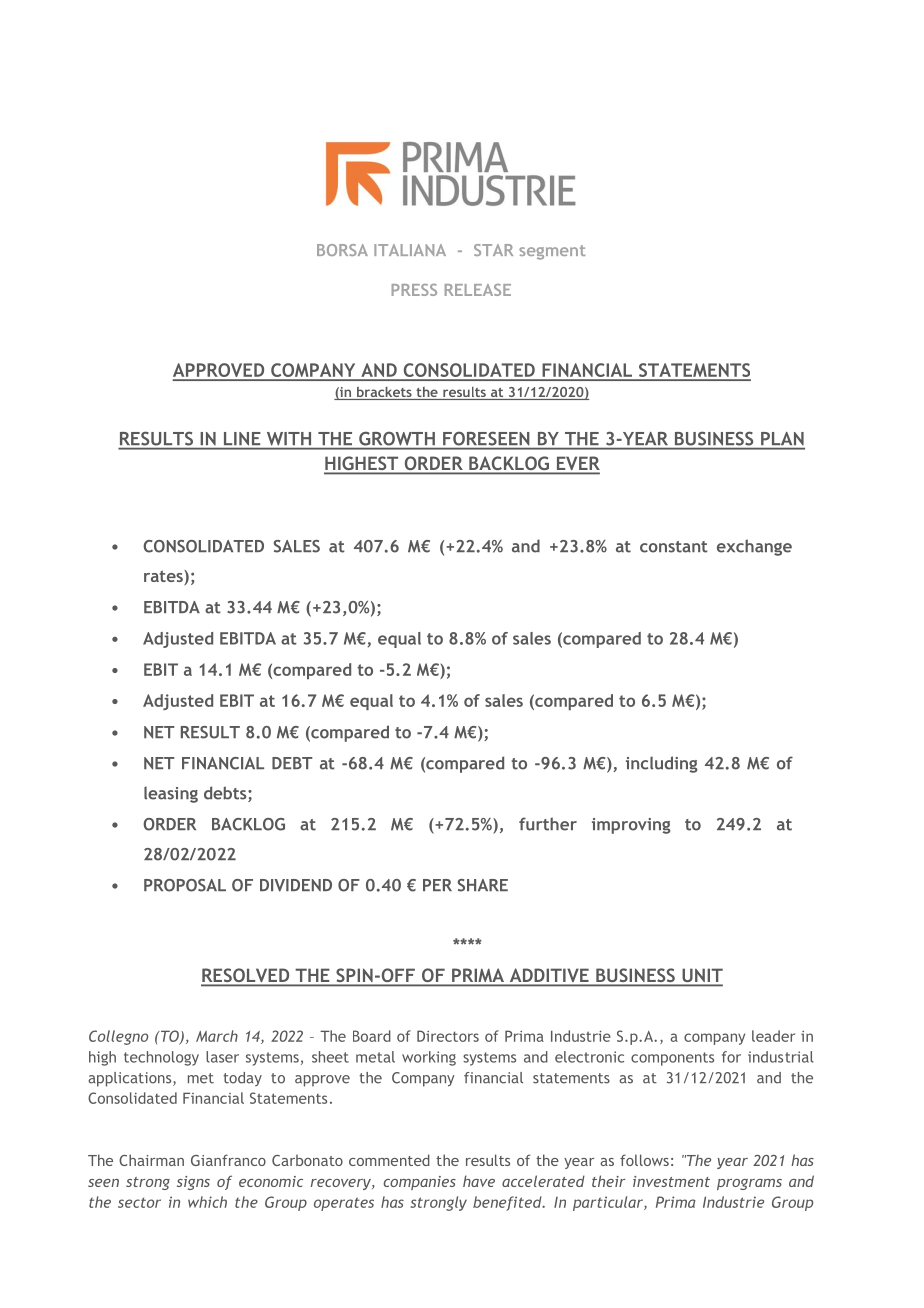  Describe the element at coordinates (671, 1181) in the screenshot. I see `investment` at that location.
